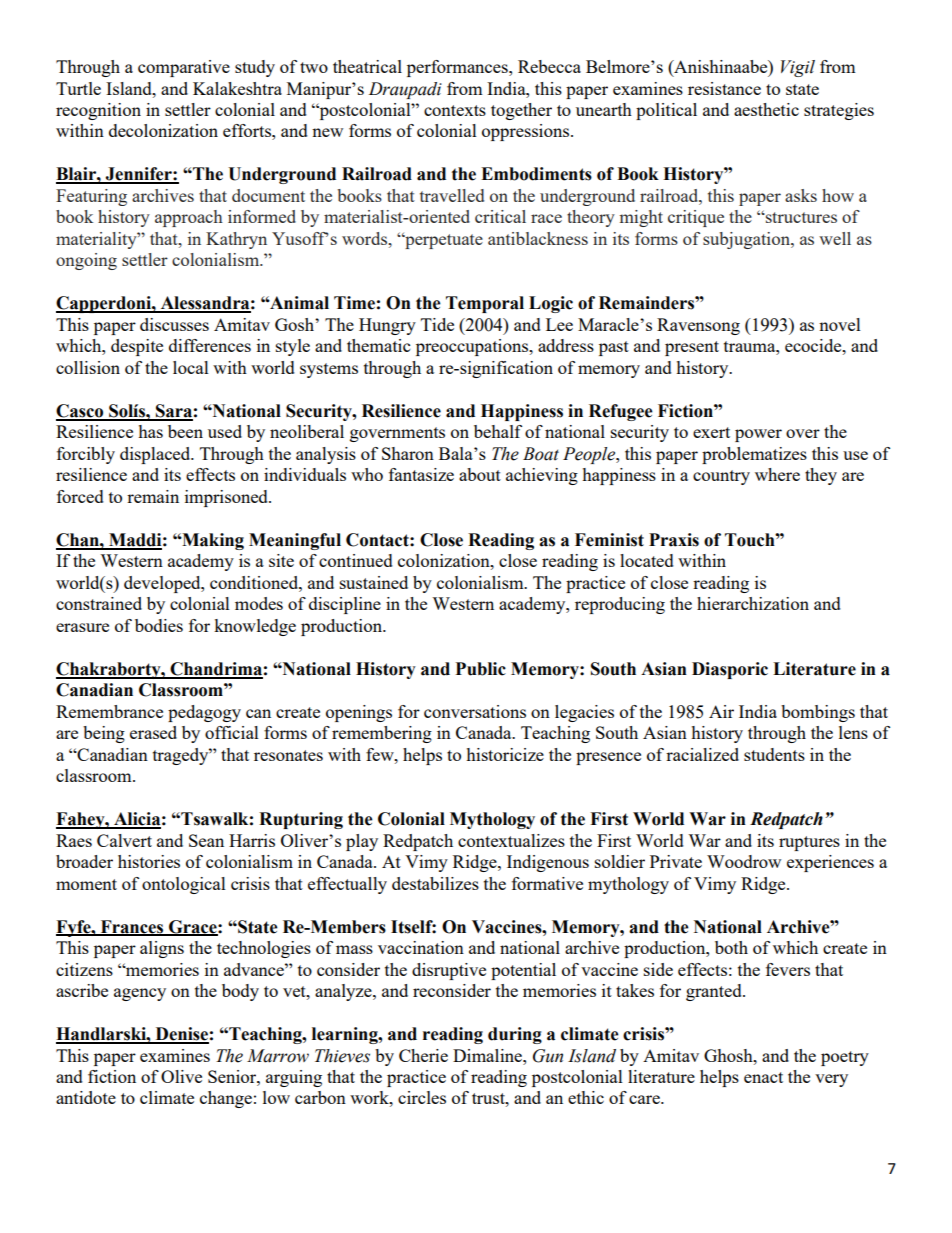  Describe the element at coordinates (423, 1055) in the screenshot. I see `Cherie` at that location.
